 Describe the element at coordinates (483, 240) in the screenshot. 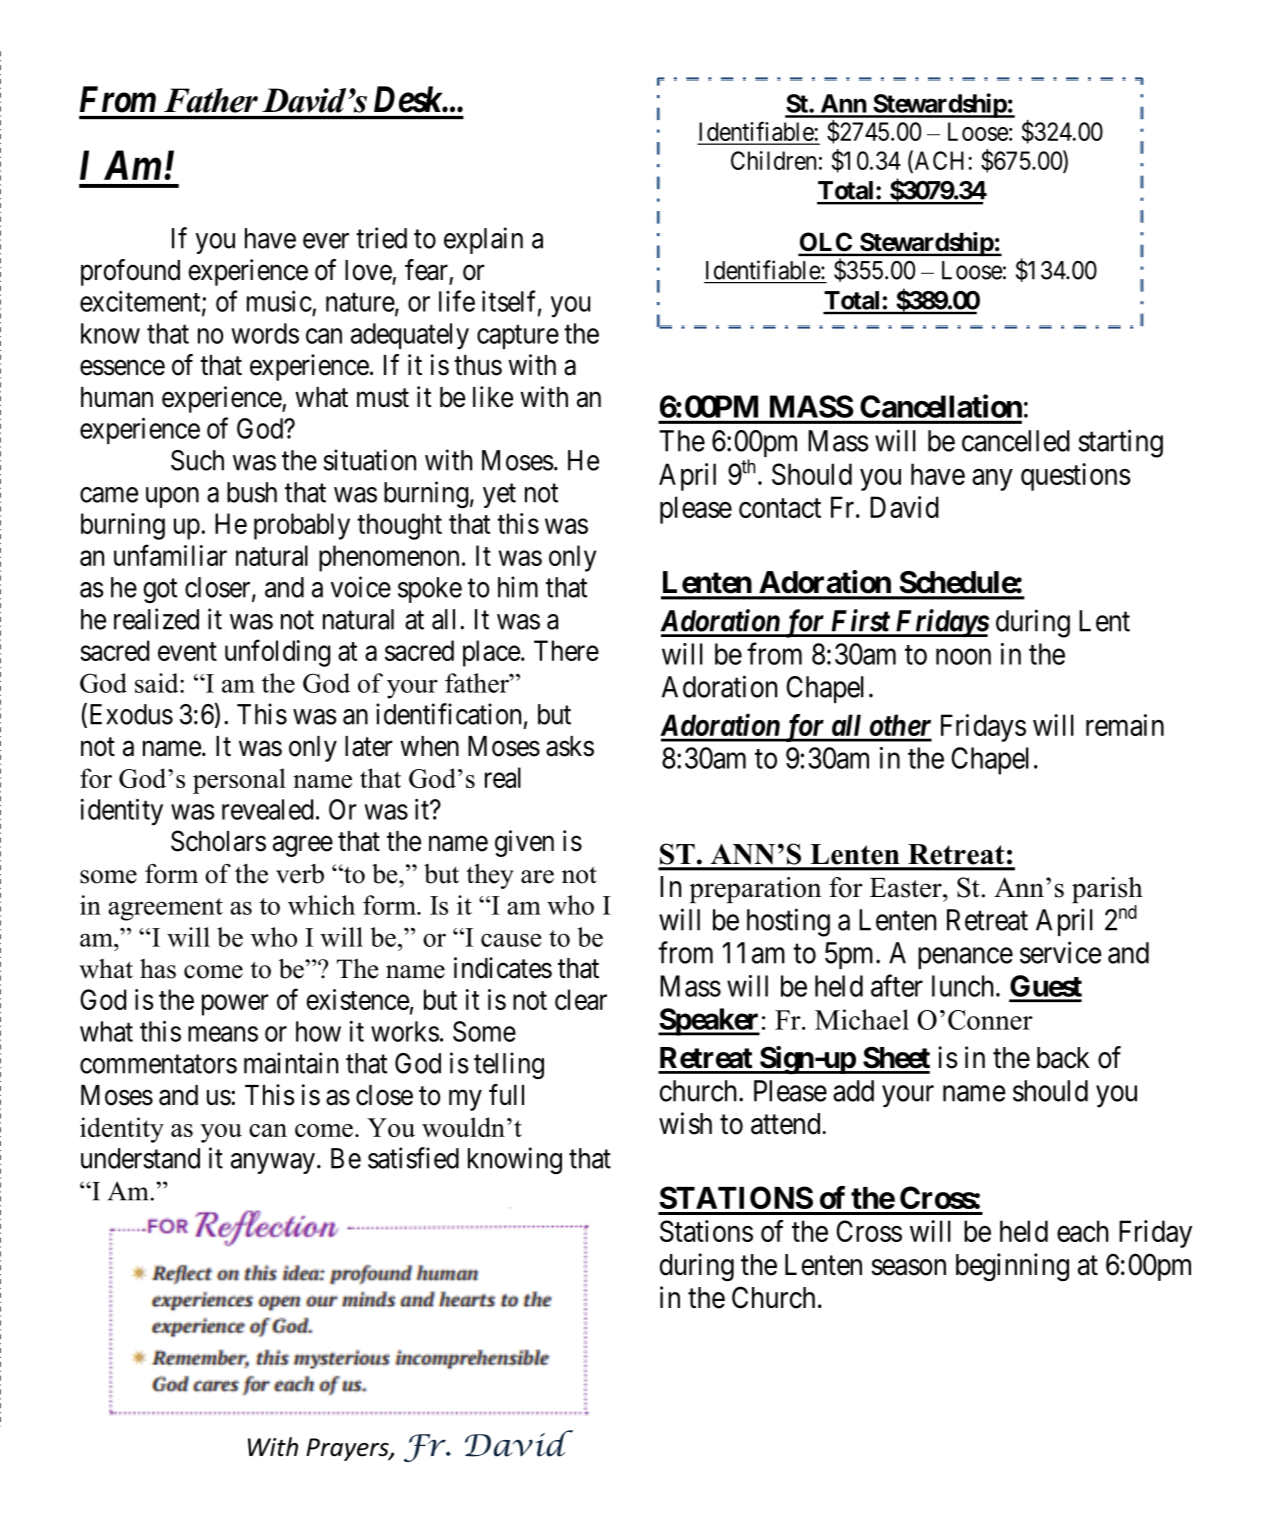

I see `explain` at that location.
